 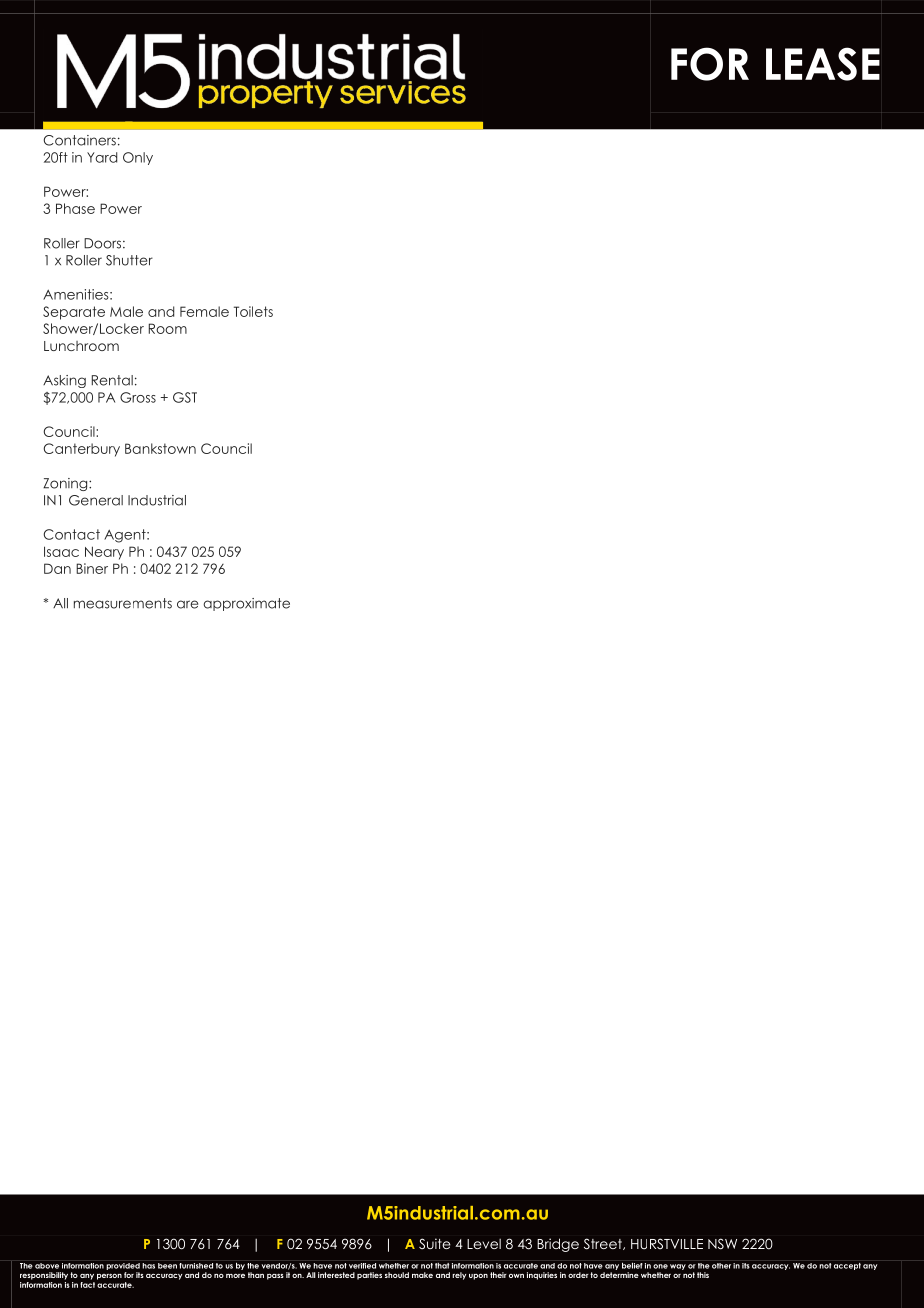 I want to click on Bankstown, so click(x=160, y=448).
